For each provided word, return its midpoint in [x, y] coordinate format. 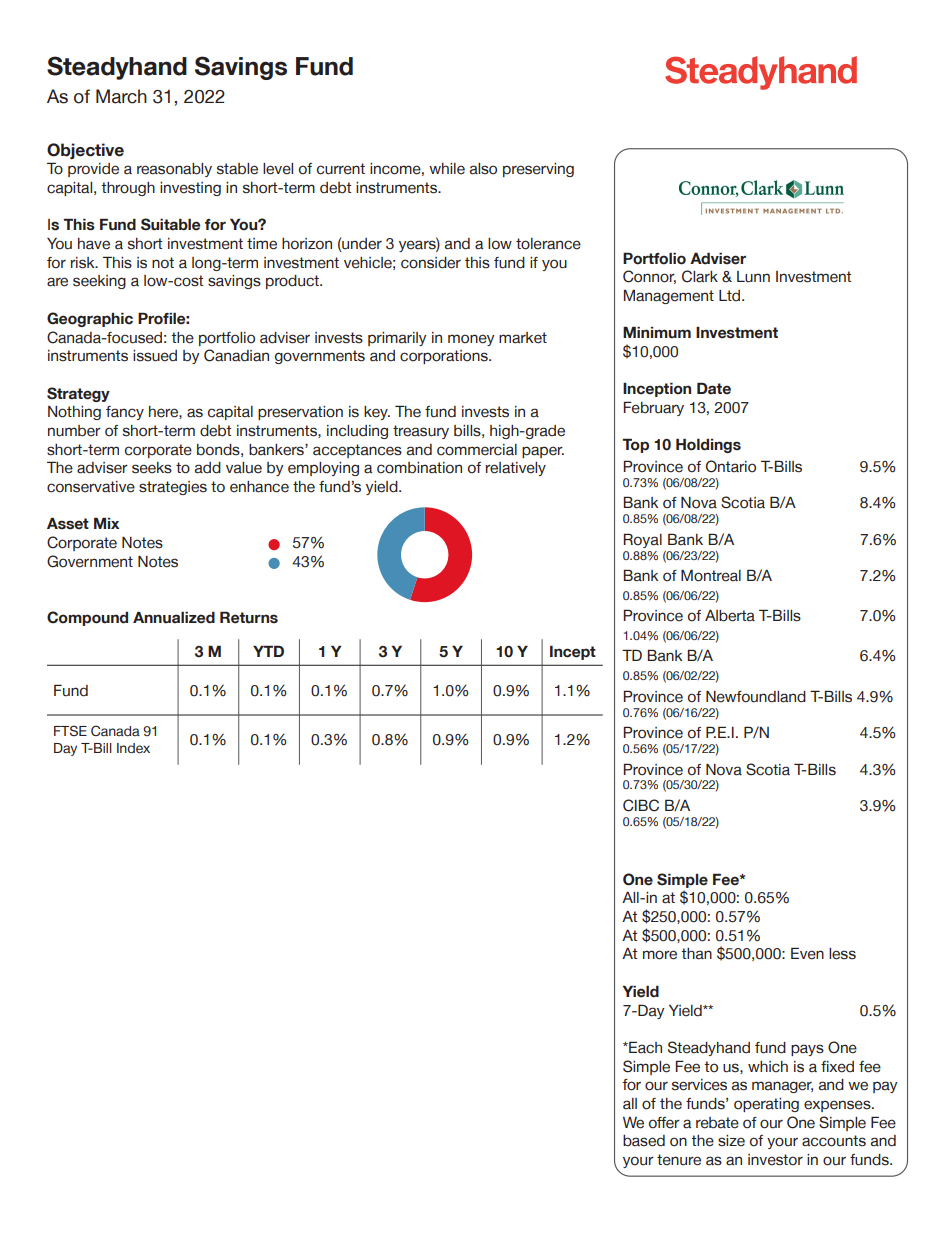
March [121, 96]
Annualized [174, 617]
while [447, 169]
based [644, 1141]
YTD [268, 651]
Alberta [730, 616]
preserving [538, 170]
